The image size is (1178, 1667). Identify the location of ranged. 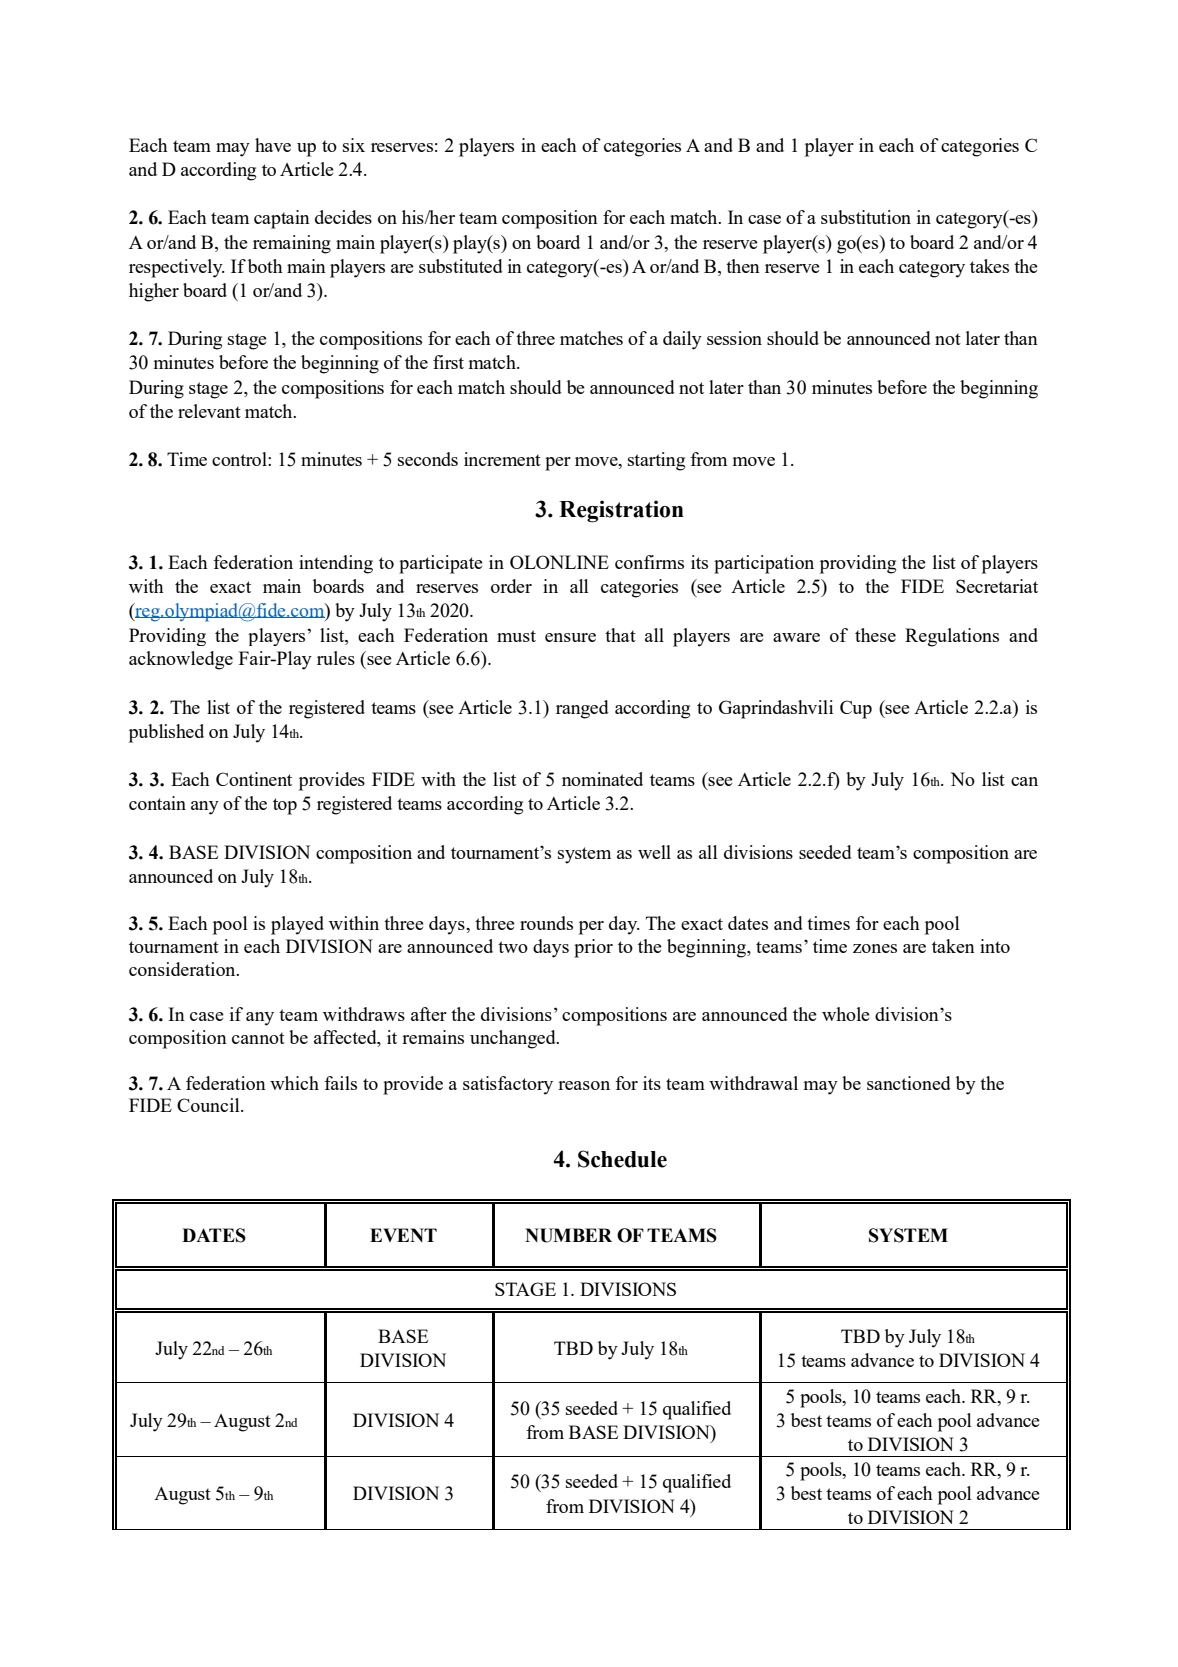
(582, 709).
